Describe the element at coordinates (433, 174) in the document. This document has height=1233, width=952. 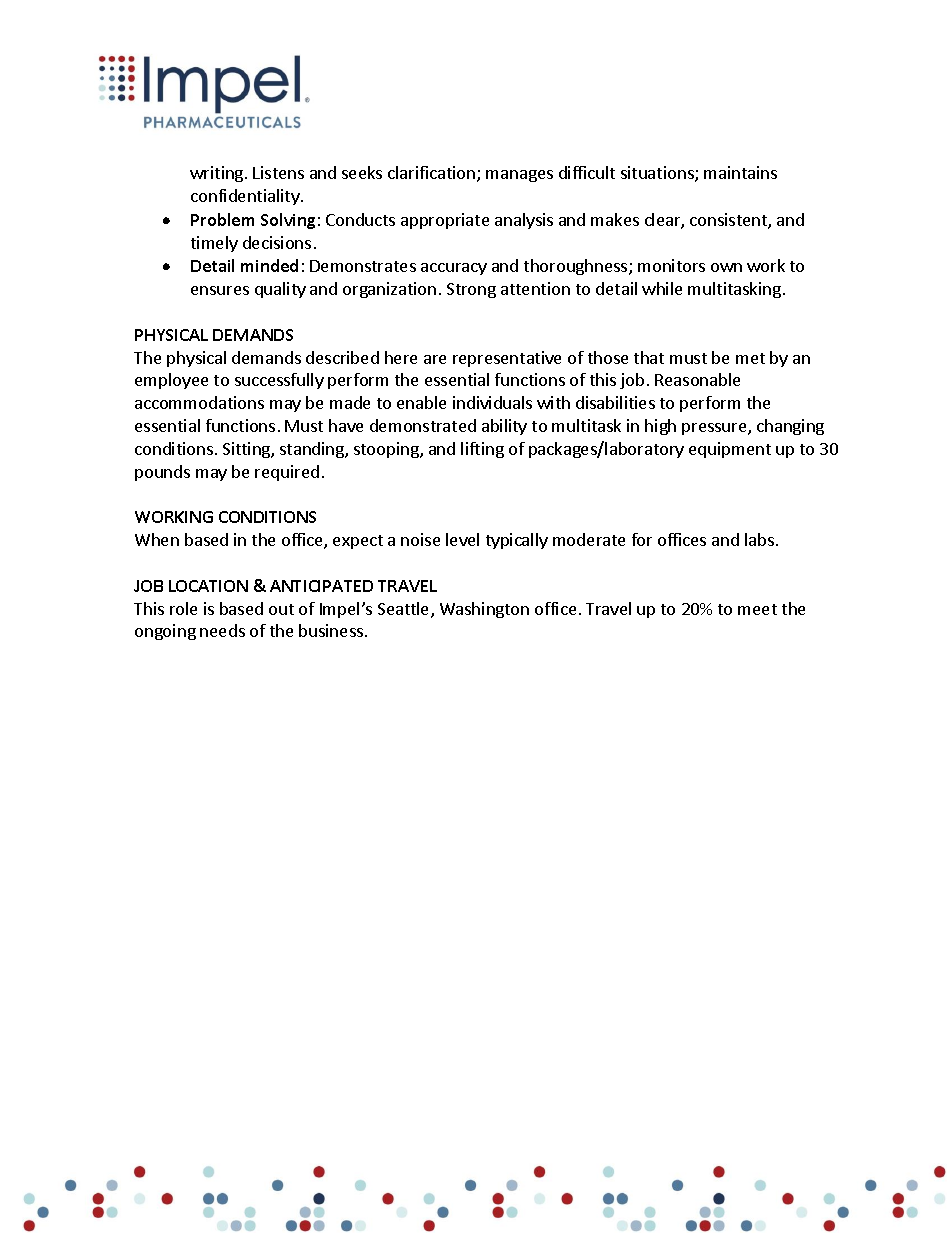
I see `clarification` at that location.
